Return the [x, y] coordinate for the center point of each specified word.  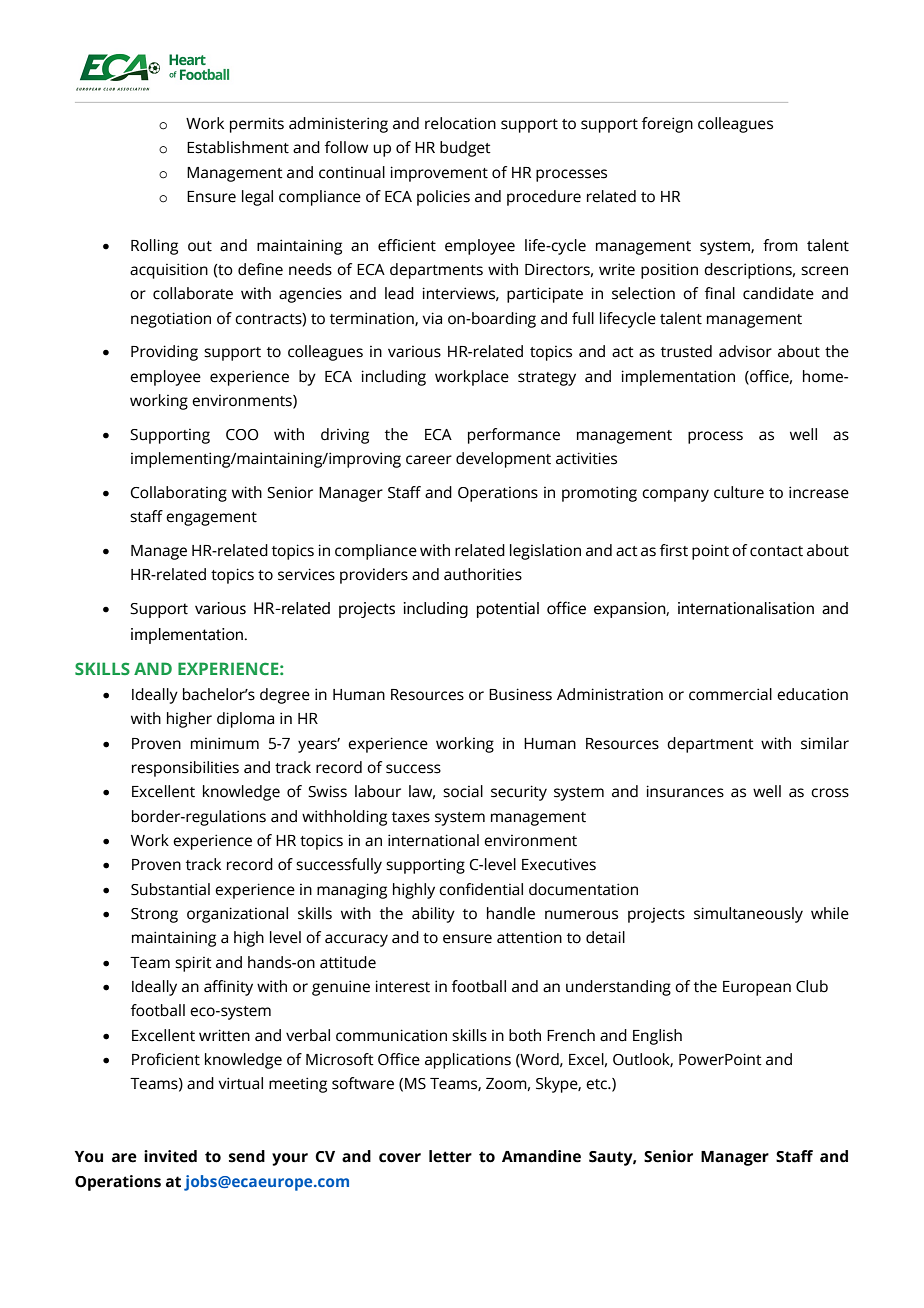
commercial [730, 694]
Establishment [238, 147]
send [247, 1156]
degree [285, 696]
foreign [667, 125]
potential [508, 610]
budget [465, 149]
